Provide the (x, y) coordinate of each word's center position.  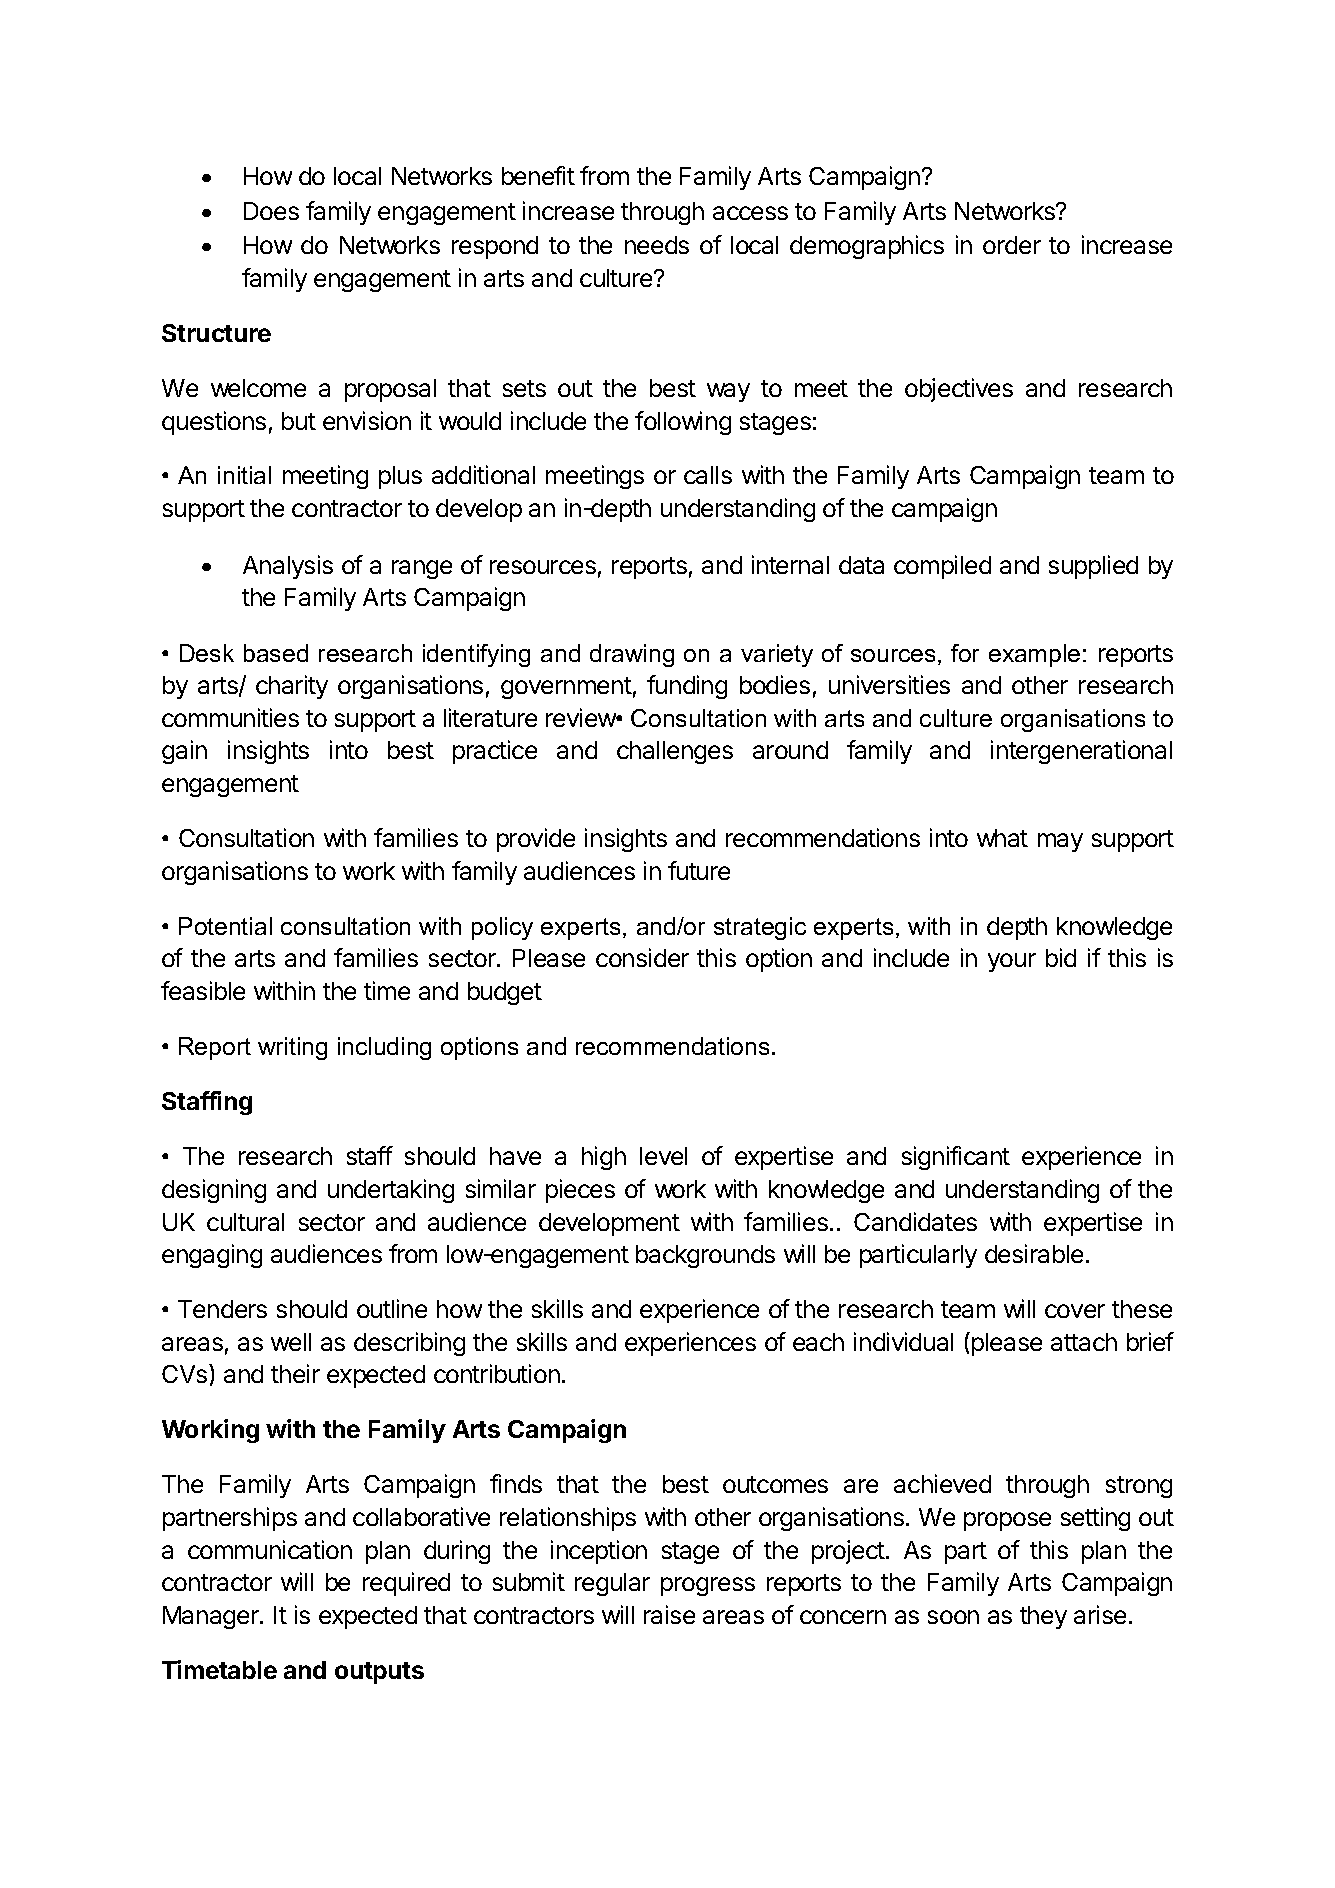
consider (642, 957)
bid (1061, 957)
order (1012, 245)
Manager (212, 1617)
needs (657, 245)
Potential (225, 926)
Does (271, 211)
